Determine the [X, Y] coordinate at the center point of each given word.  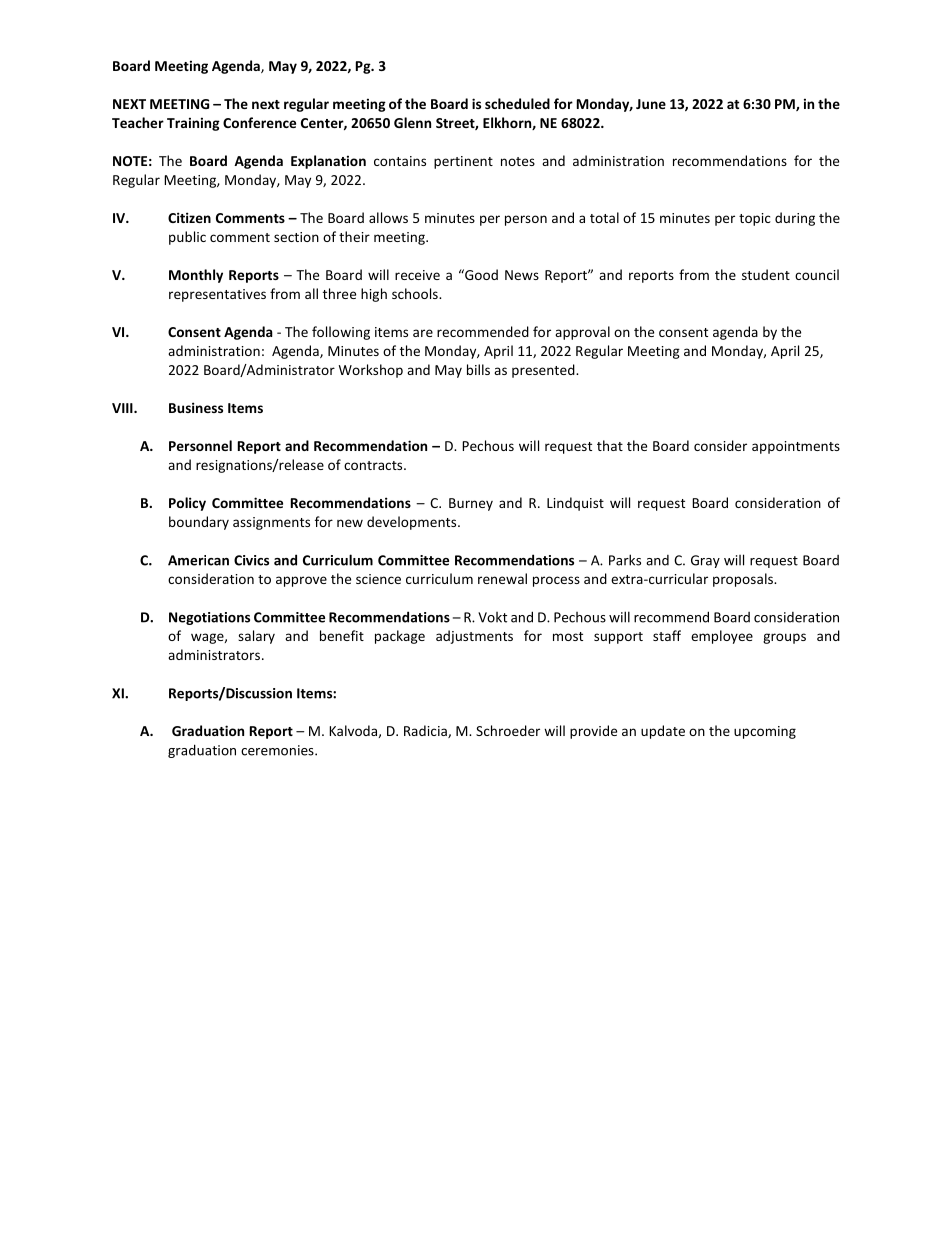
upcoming [765, 732]
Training [193, 124]
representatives [217, 295]
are [423, 333]
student [766, 274]
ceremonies [278, 750]
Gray [705, 561]
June [651, 104]
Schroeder [508, 730]
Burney [471, 504]
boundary [199, 523]
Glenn [412, 122]
